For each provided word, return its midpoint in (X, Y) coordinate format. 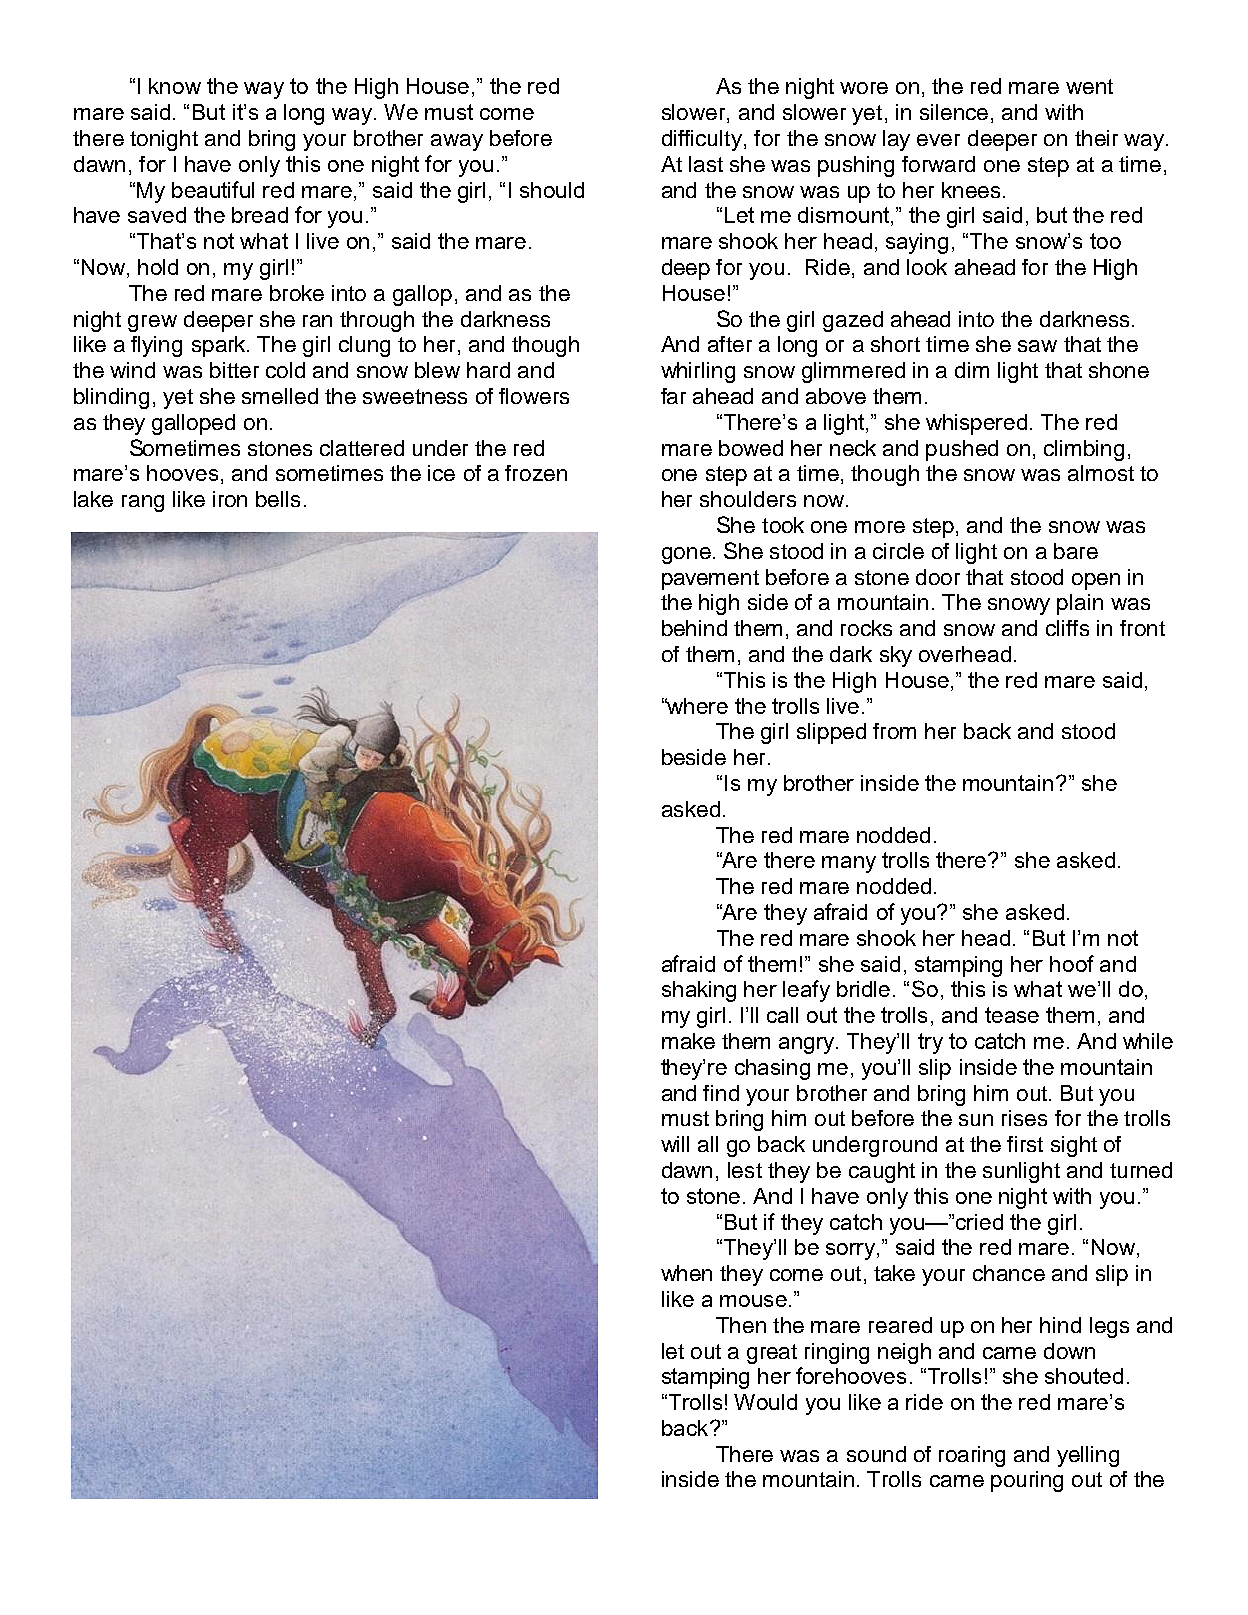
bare (1076, 551)
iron (230, 499)
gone (686, 555)
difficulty (702, 140)
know (175, 86)
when (686, 1273)
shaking (699, 991)
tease (1012, 1015)
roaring (972, 1456)
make (688, 1041)
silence (954, 112)
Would (765, 1402)
